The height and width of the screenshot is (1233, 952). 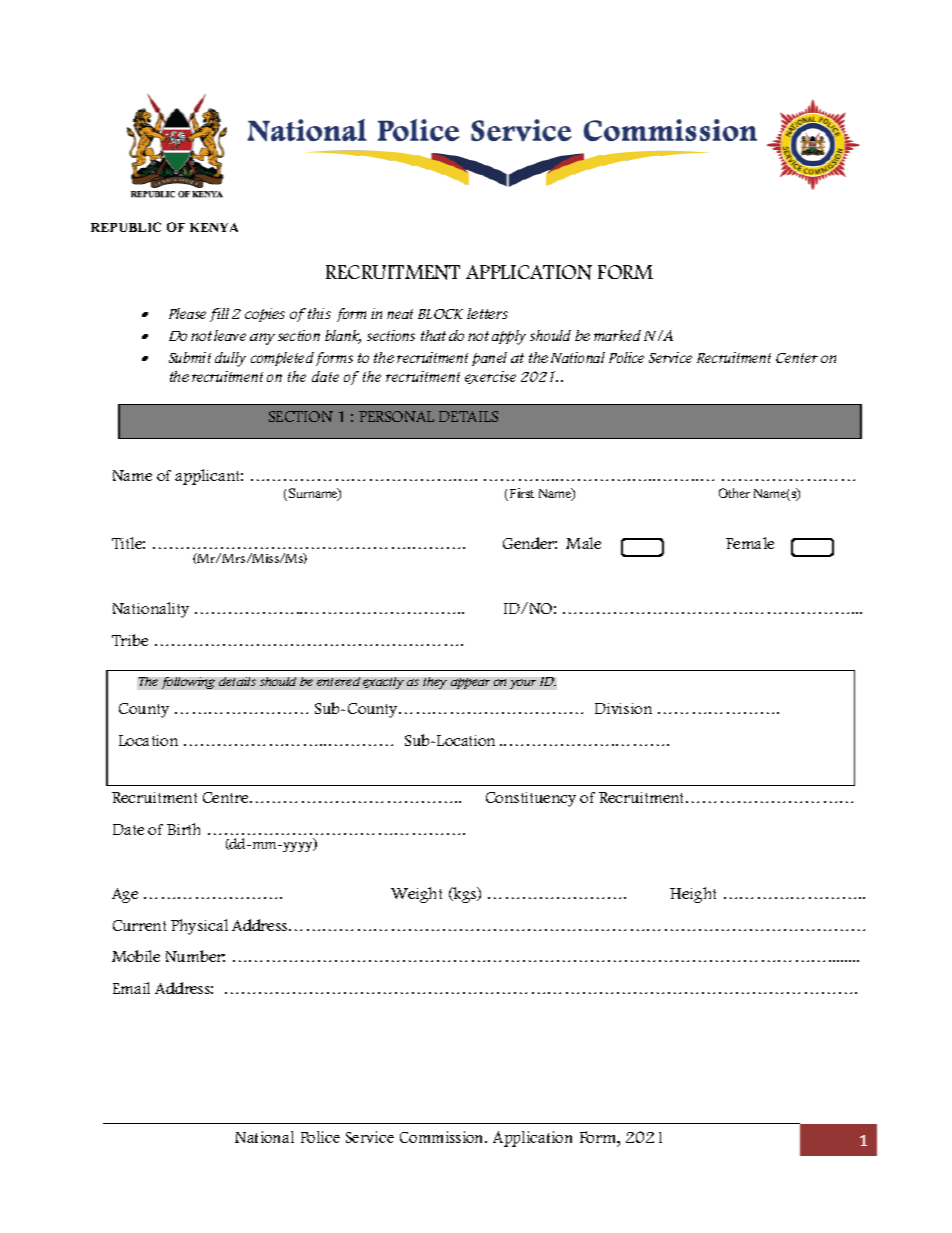 I want to click on appear, so click(x=470, y=683).
